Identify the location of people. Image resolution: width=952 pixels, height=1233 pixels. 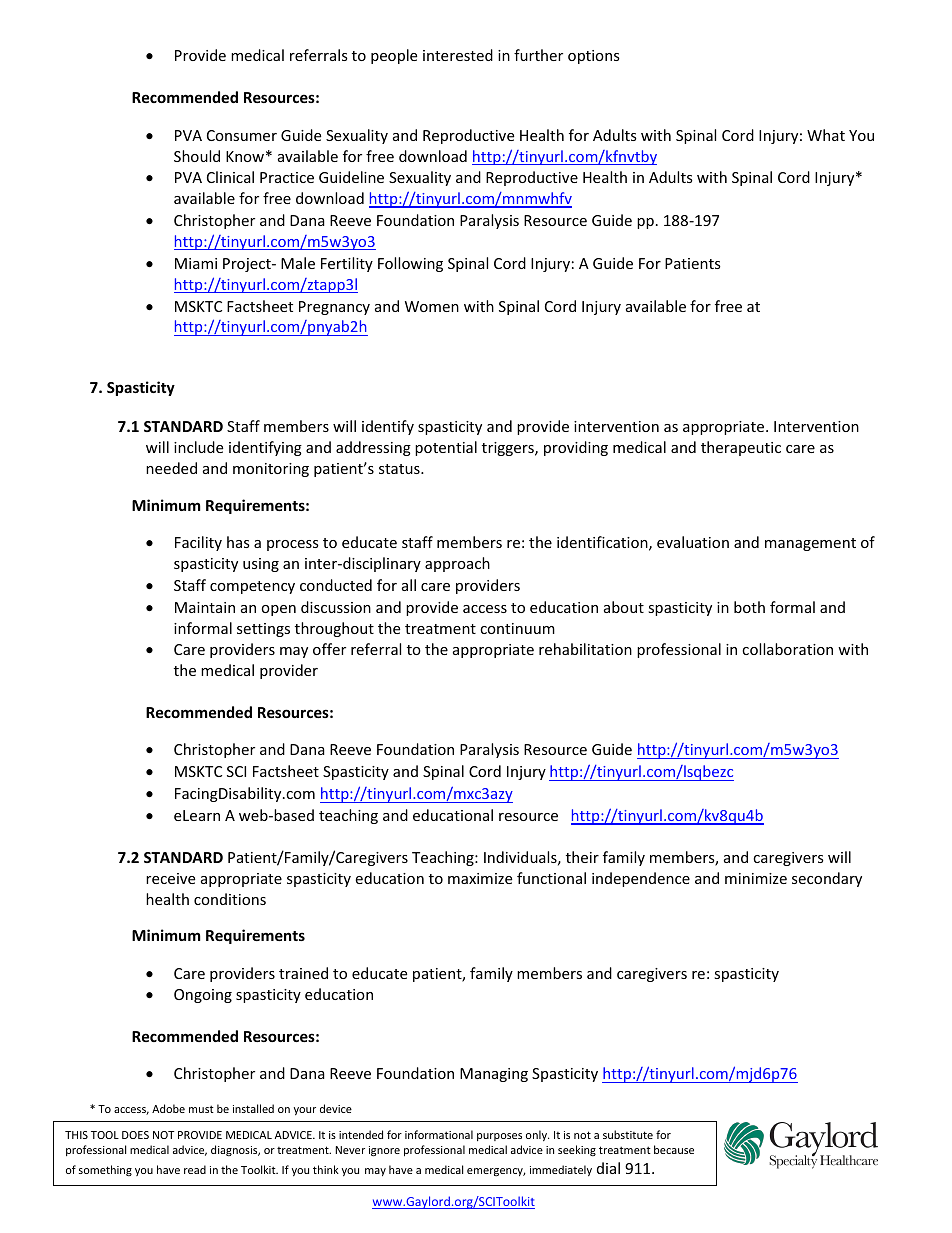
(394, 56).
